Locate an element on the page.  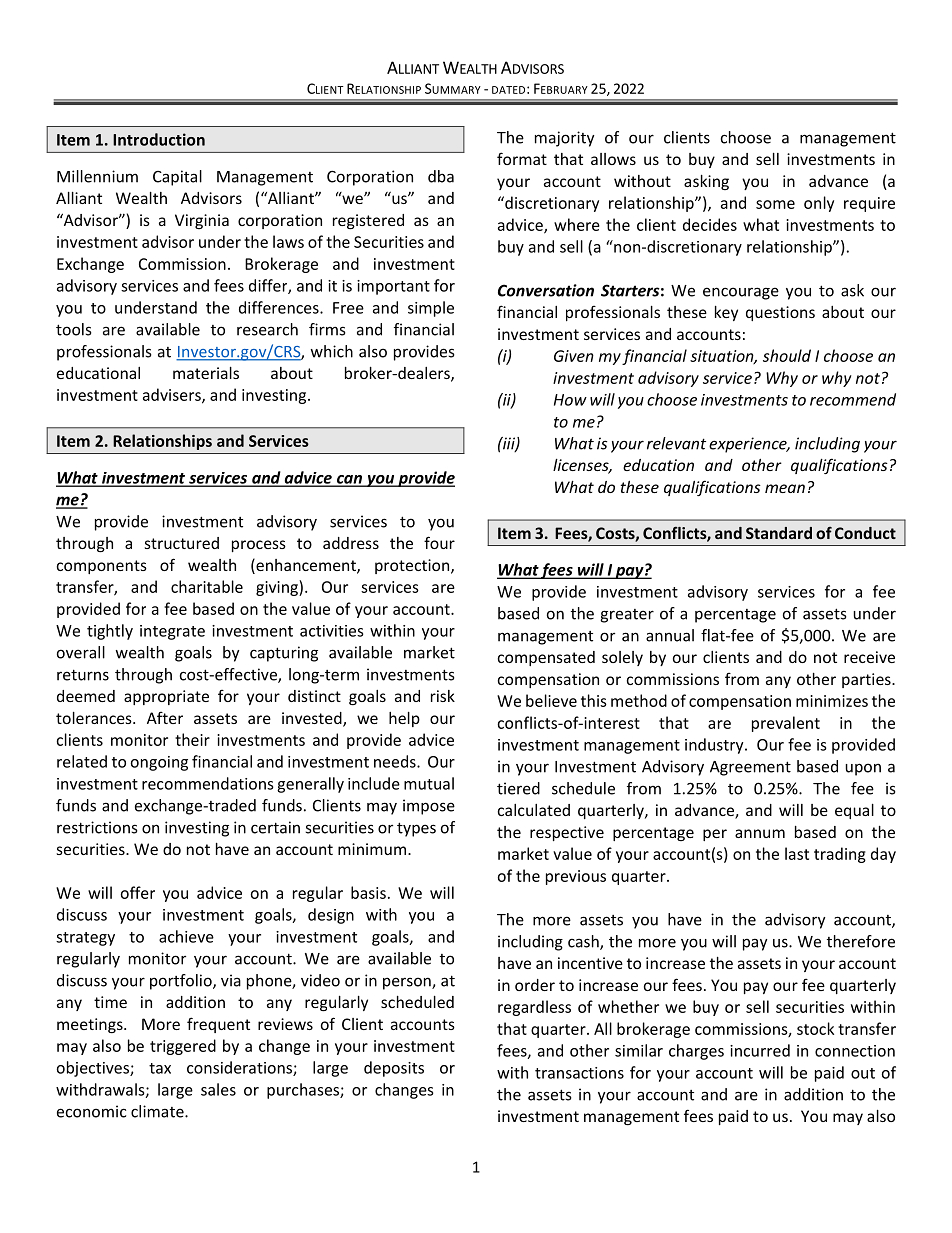
previous is located at coordinates (576, 877).
